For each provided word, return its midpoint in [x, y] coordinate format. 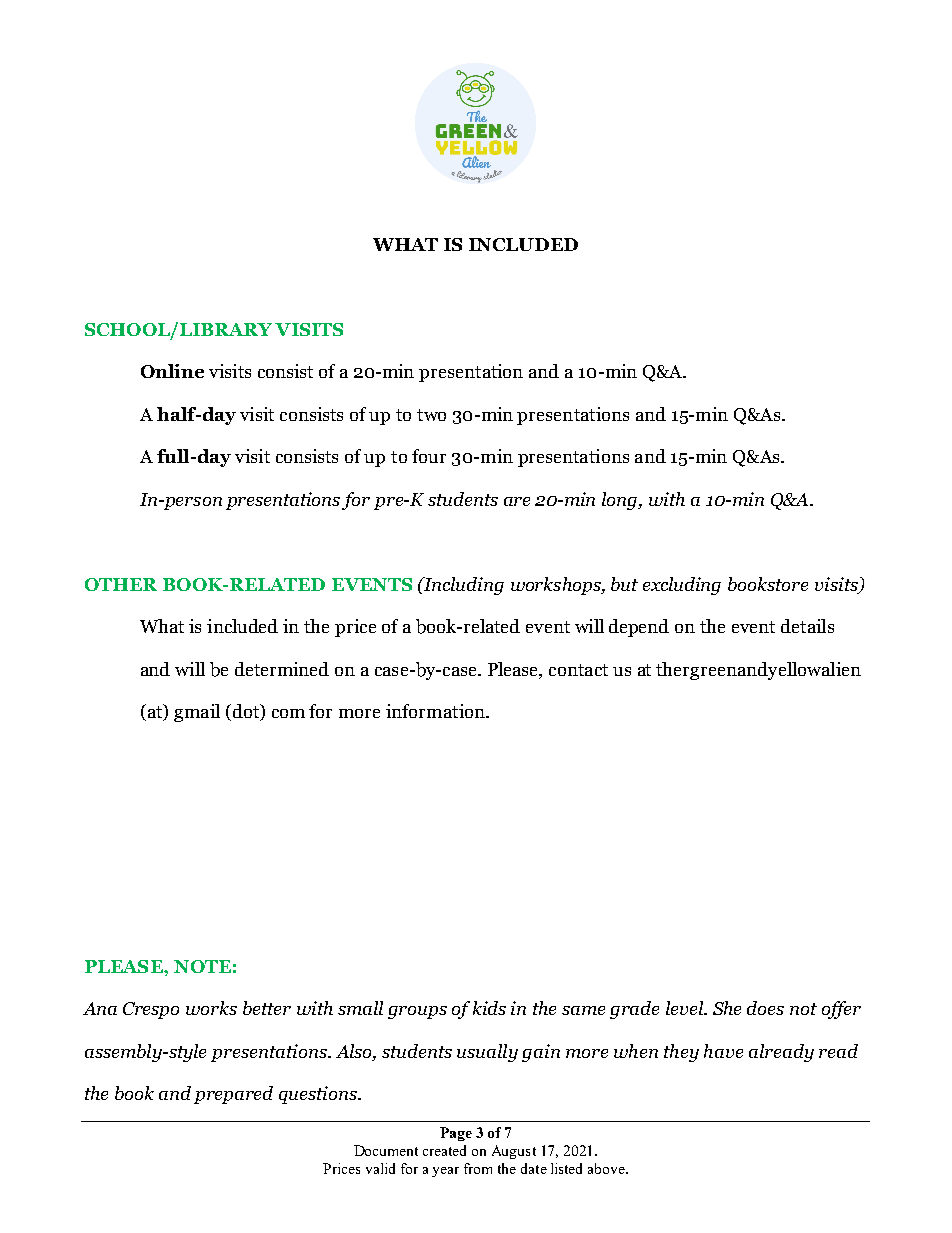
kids [489, 1008]
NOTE [202, 966]
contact [578, 670]
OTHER [121, 584]
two [431, 415]
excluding [682, 586]
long [621, 501]
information [436, 711]
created [444, 1150]
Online [172, 371]
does [765, 1008]
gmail [197, 713]
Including [462, 586]
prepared [233, 1095]
